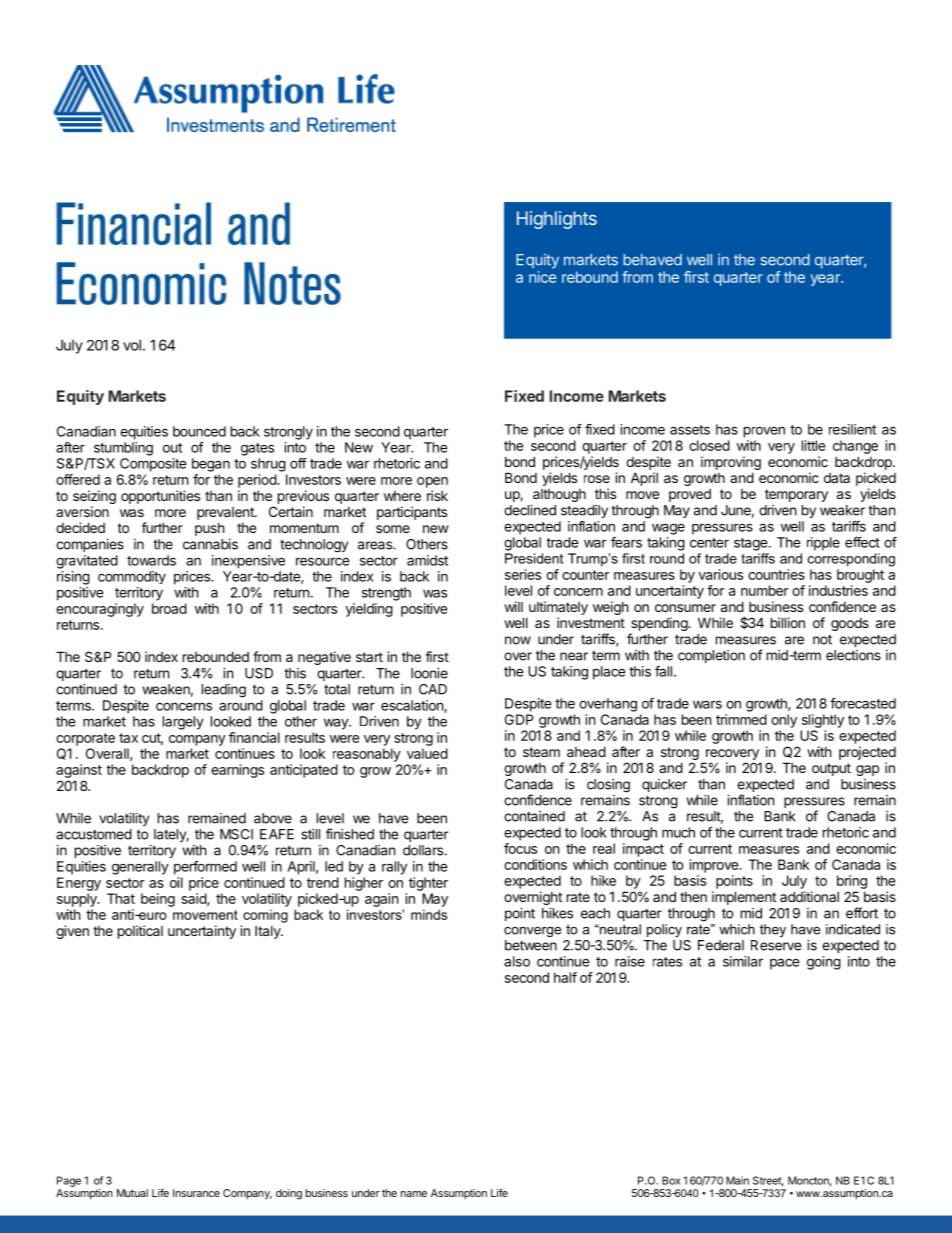 The height and width of the screenshot is (1233, 952). I want to click on Insurance, so click(196, 1193).
